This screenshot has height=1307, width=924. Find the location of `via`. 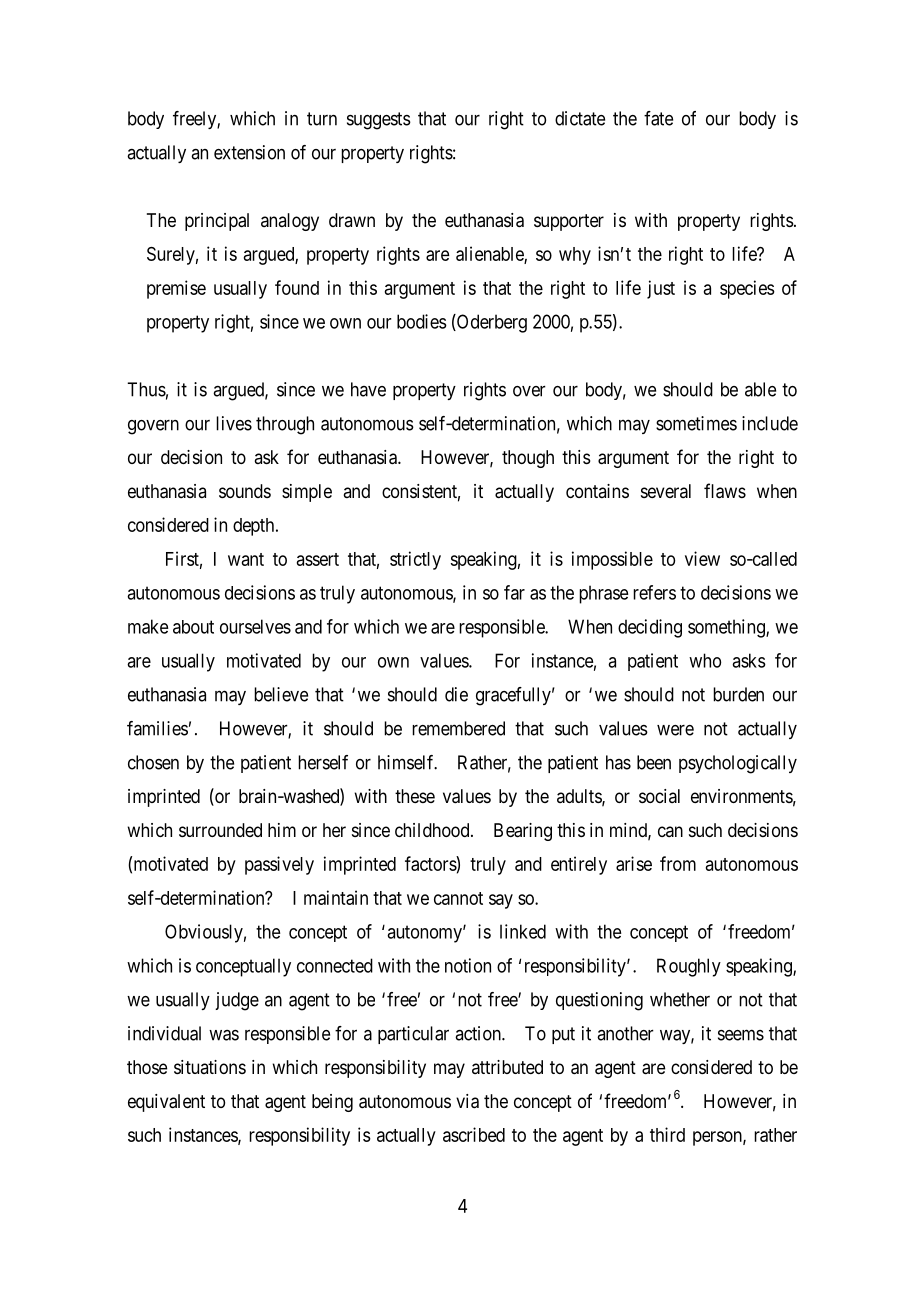

via is located at coordinates (467, 1101).
